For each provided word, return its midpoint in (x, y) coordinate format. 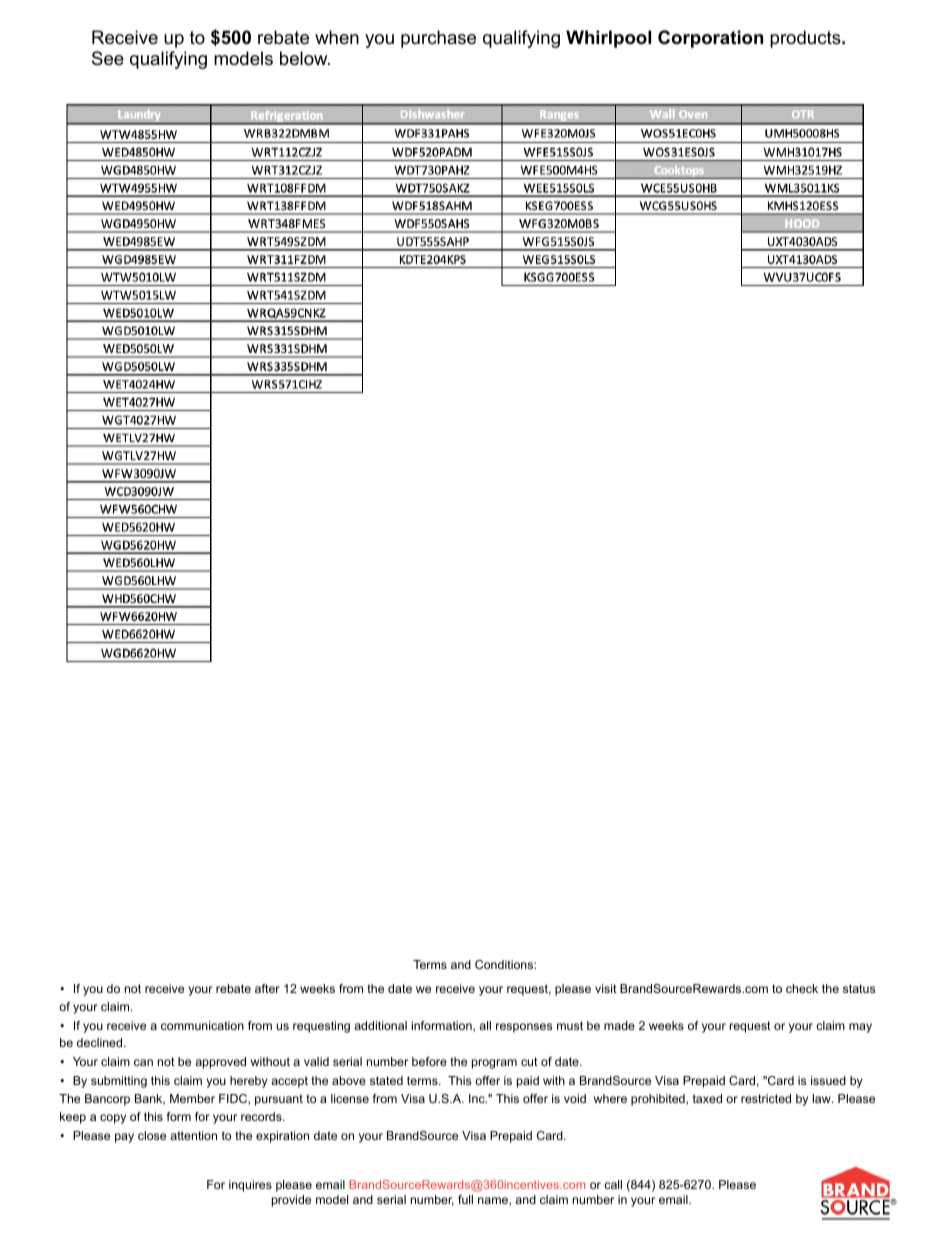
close (152, 1135)
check (802, 988)
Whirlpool (608, 39)
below (305, 58)
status (859, 988)
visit (606, 988)
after (267, 988)
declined (101, 1042)
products (806, 39)
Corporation (710, 39)
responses (524, 1028)
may (860, 1028)
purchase (438, 39)
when (337, 37)
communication (202, 1025)
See (108, 58)
